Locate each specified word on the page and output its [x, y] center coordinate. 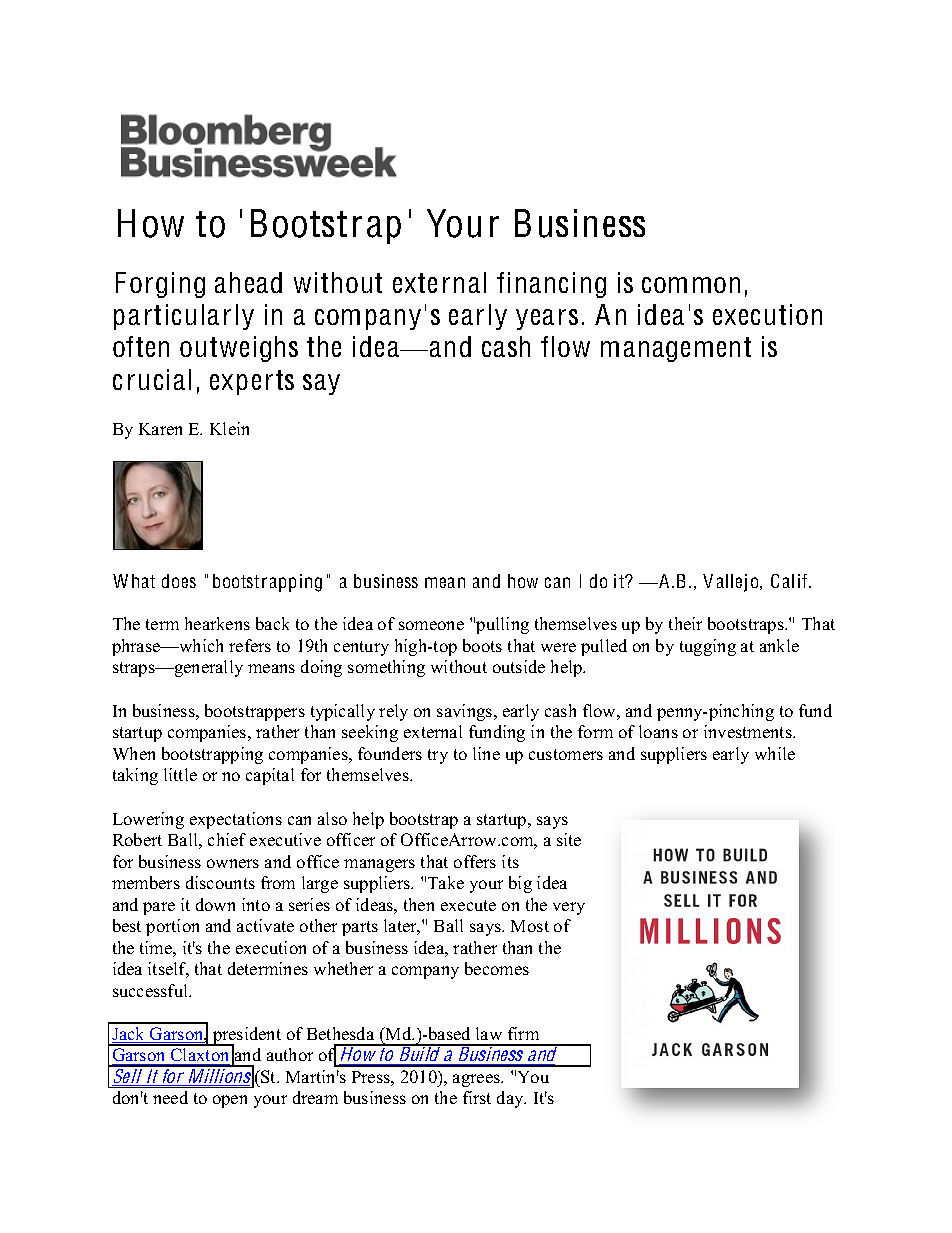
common [691, 285]
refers [250, 645]
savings [466, 712]
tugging [708, 647]
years [547, 319]
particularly [184, 317]
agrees [477, 1080]
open [230, 1101]
